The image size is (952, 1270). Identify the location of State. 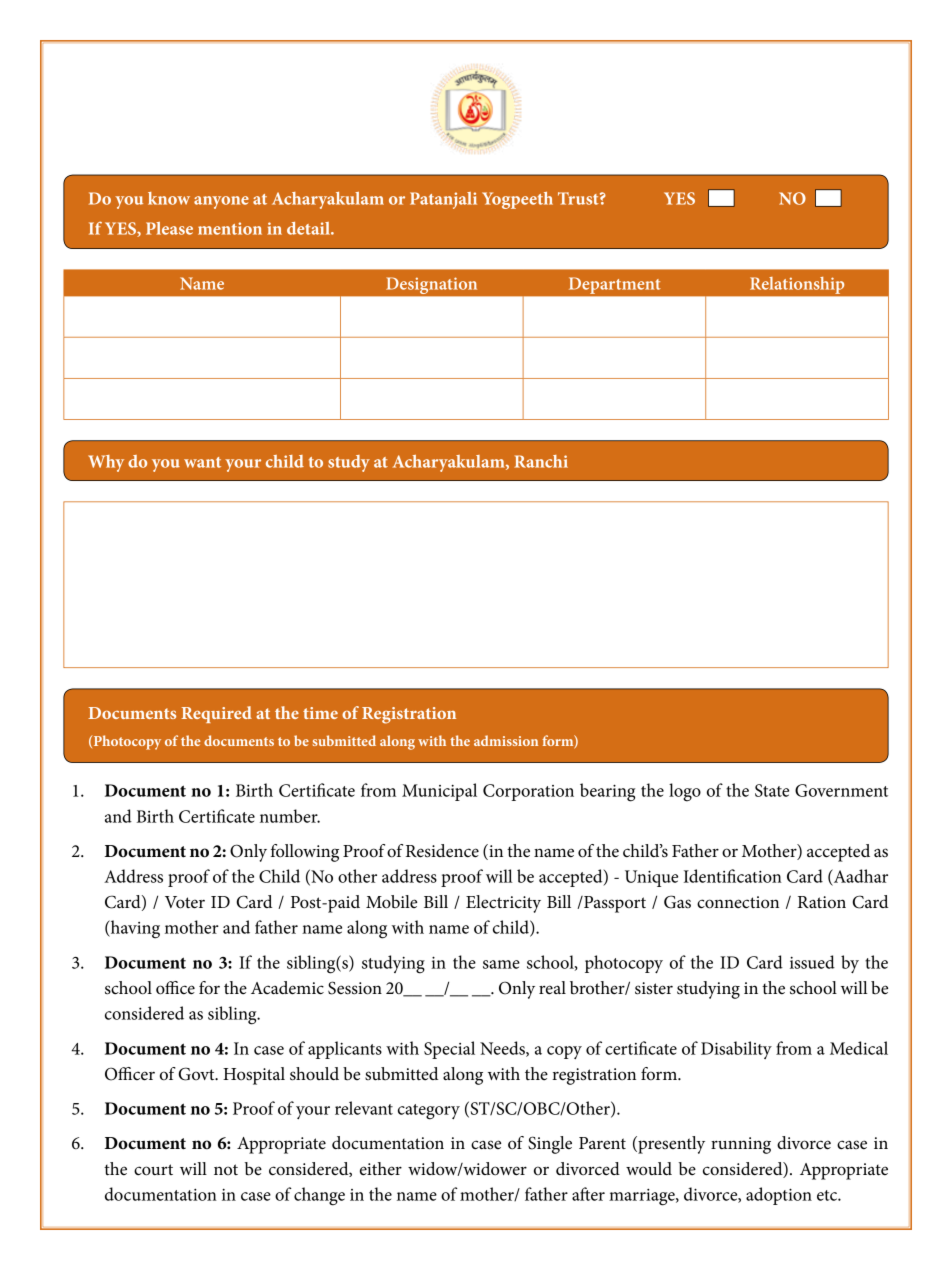
(772, 790).
